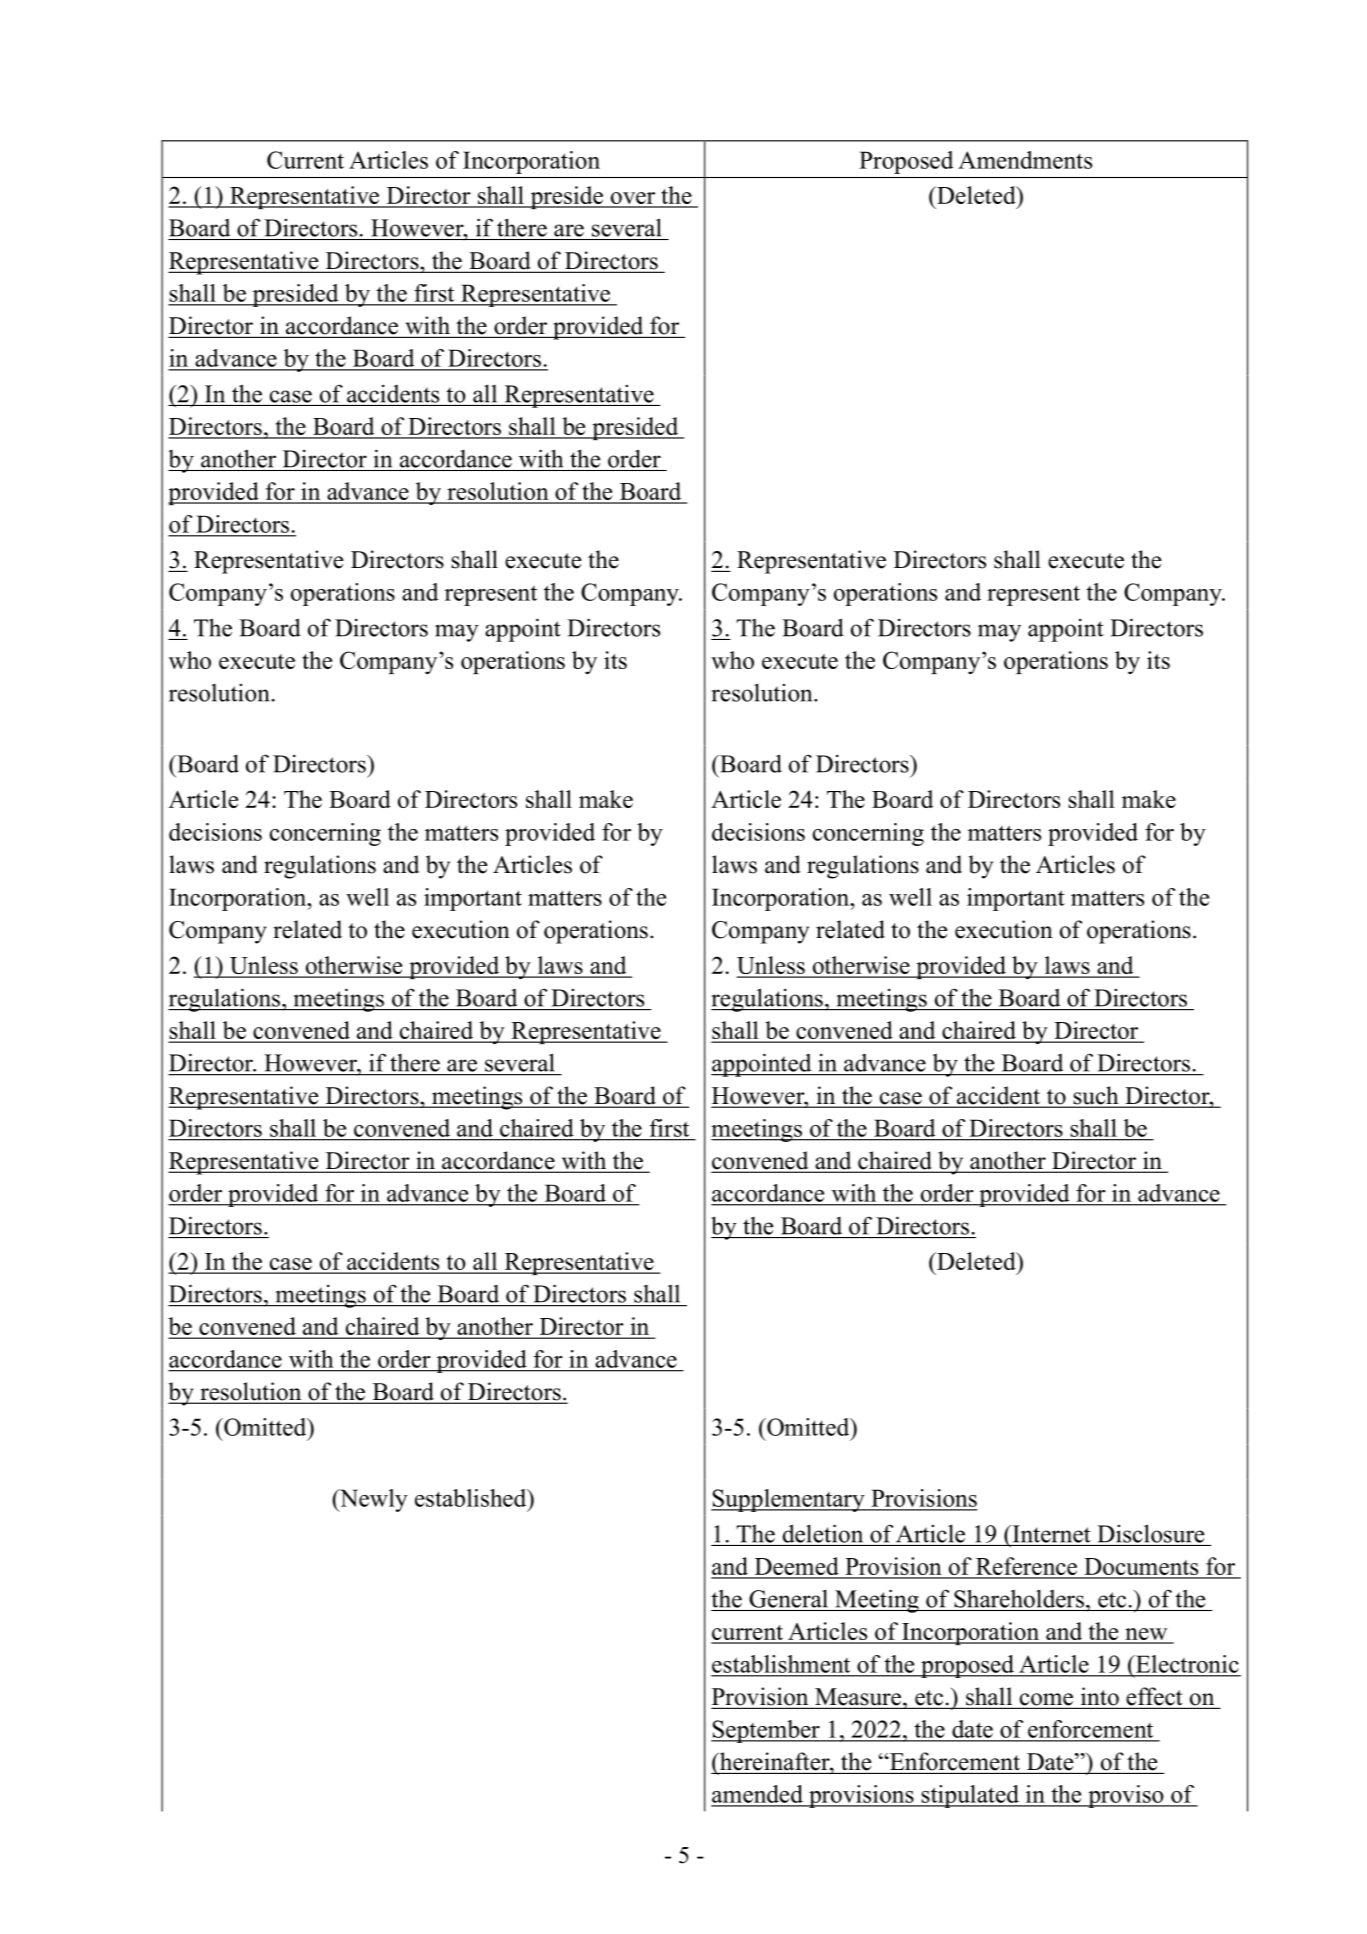 The height and width of the screenshot is (1934, 1367). Describe the element at coordinates (823, 1533) in the screenshot. I see `deletion` at that location.
